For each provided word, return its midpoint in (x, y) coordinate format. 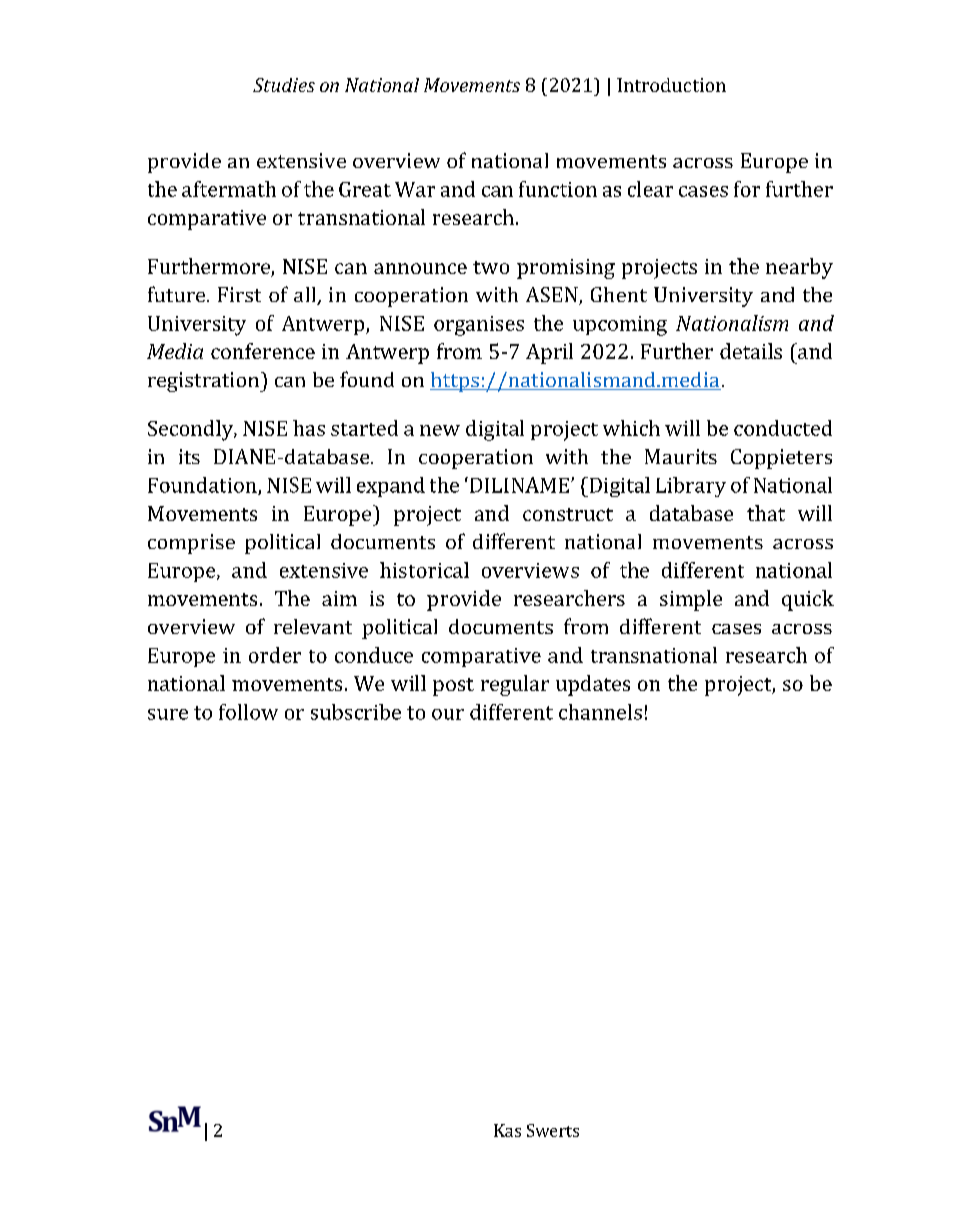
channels (600, 712)
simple (691, 600)
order (275, 655)
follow (248, 712)
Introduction (671, 85)
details (751, 351)
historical (424, 570)
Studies (284, 85)
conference (263, 351)
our (448, 714)
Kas (507, 1130)
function (558, 189)
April (549, 353)
